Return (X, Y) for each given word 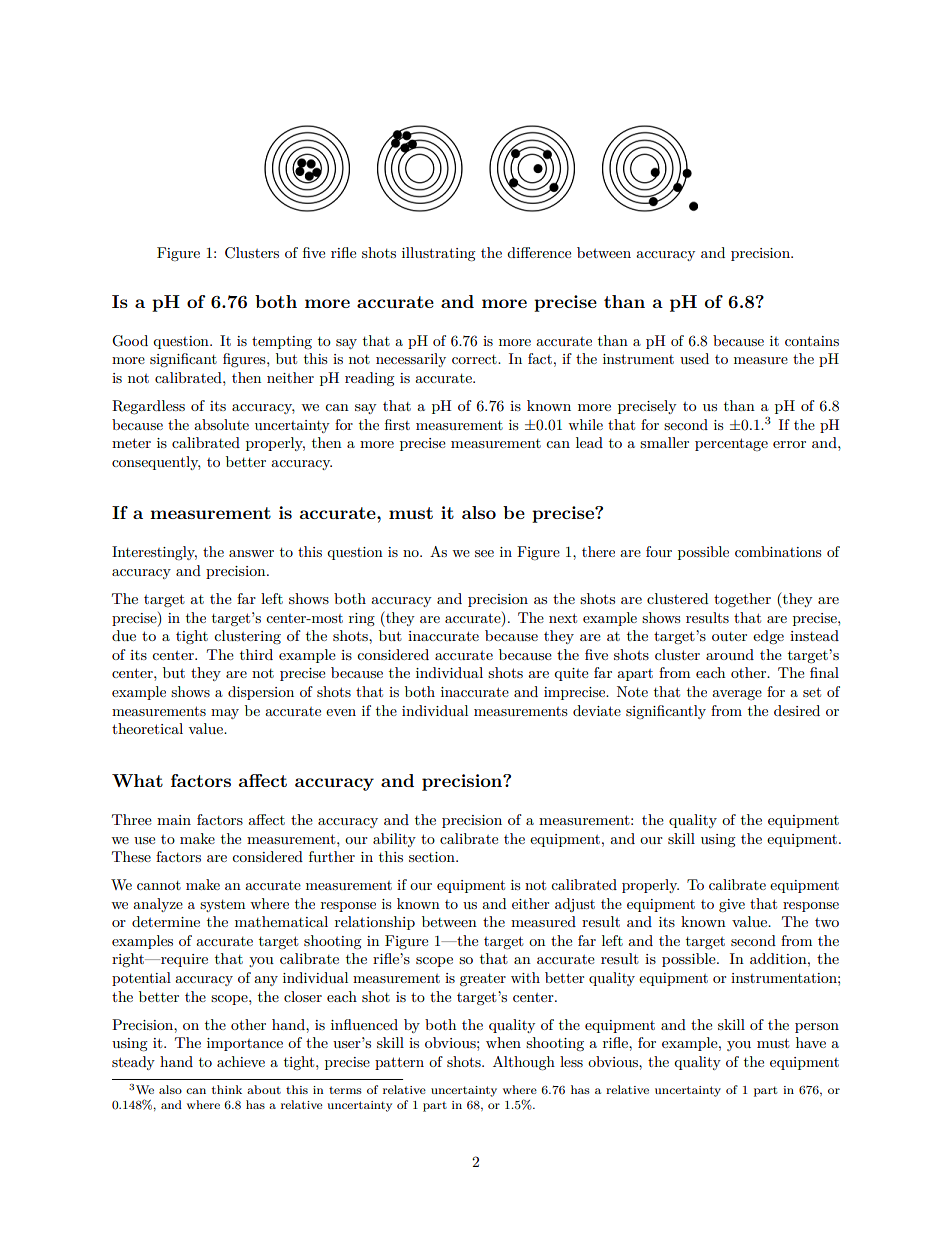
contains (812, 341)
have (811, 1042)
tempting (282, 342)
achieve (241, 1061)
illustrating (439, 254)
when (503, 1042)
